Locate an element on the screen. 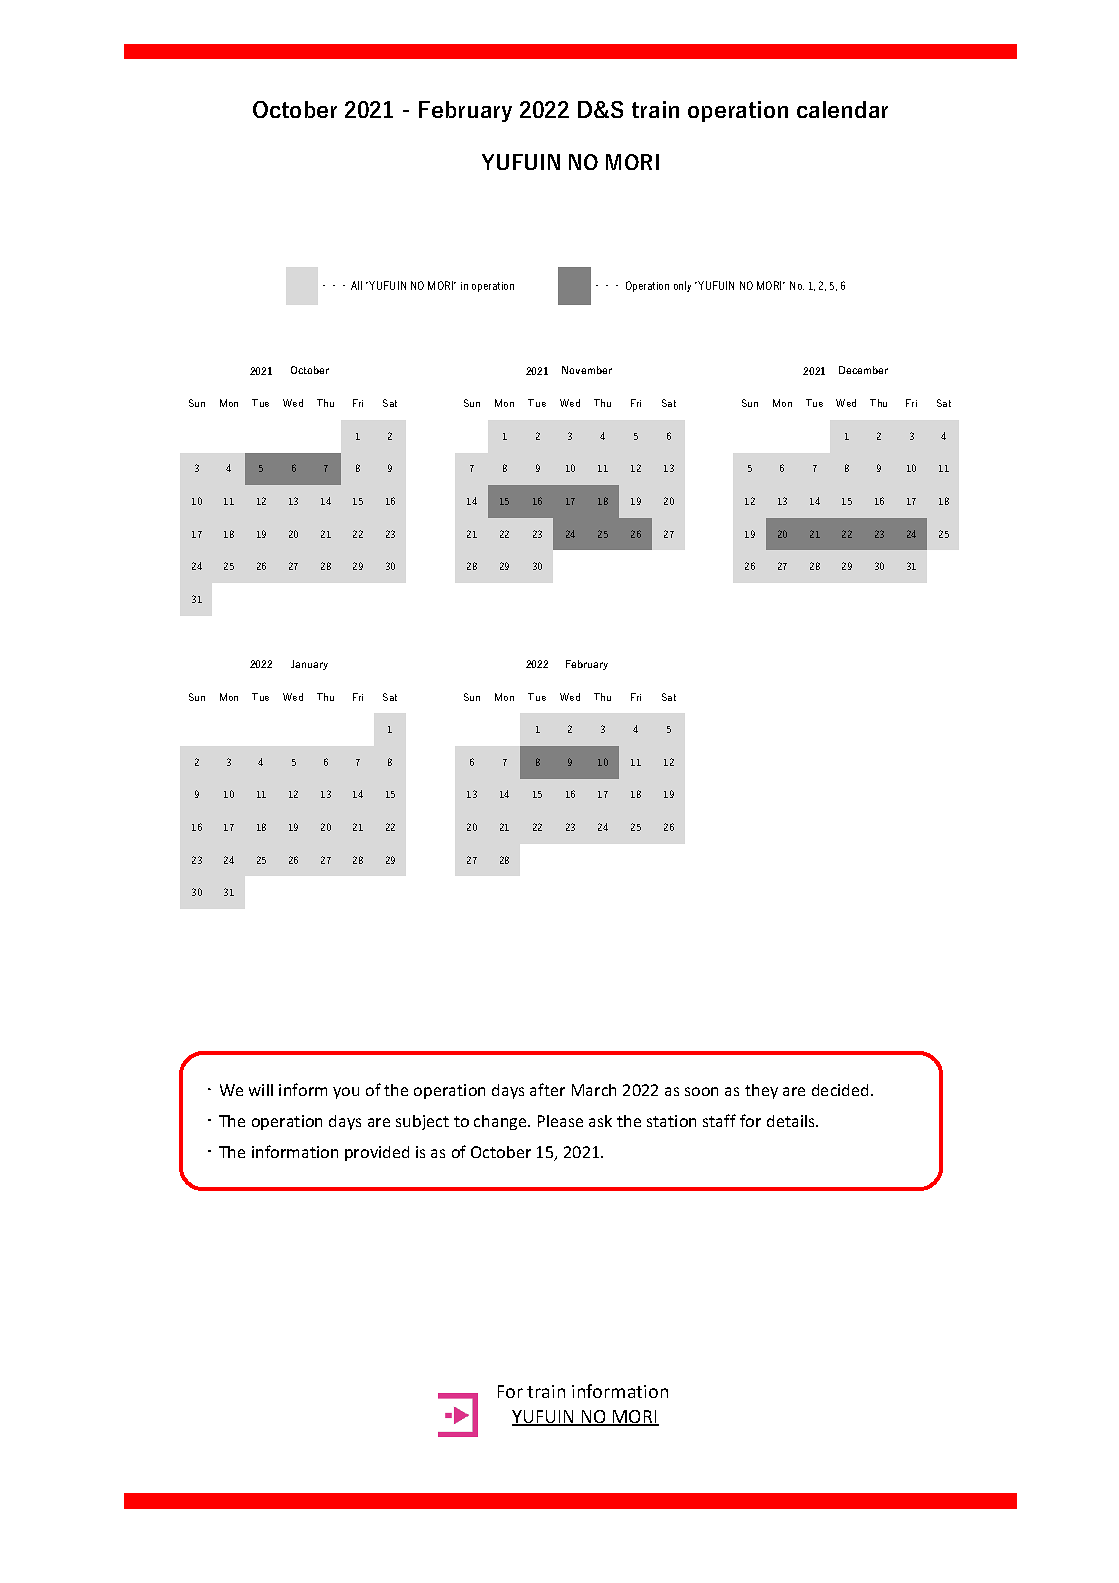 The image size is (1119, 1583). they is located at coordinates (761, 1091).
